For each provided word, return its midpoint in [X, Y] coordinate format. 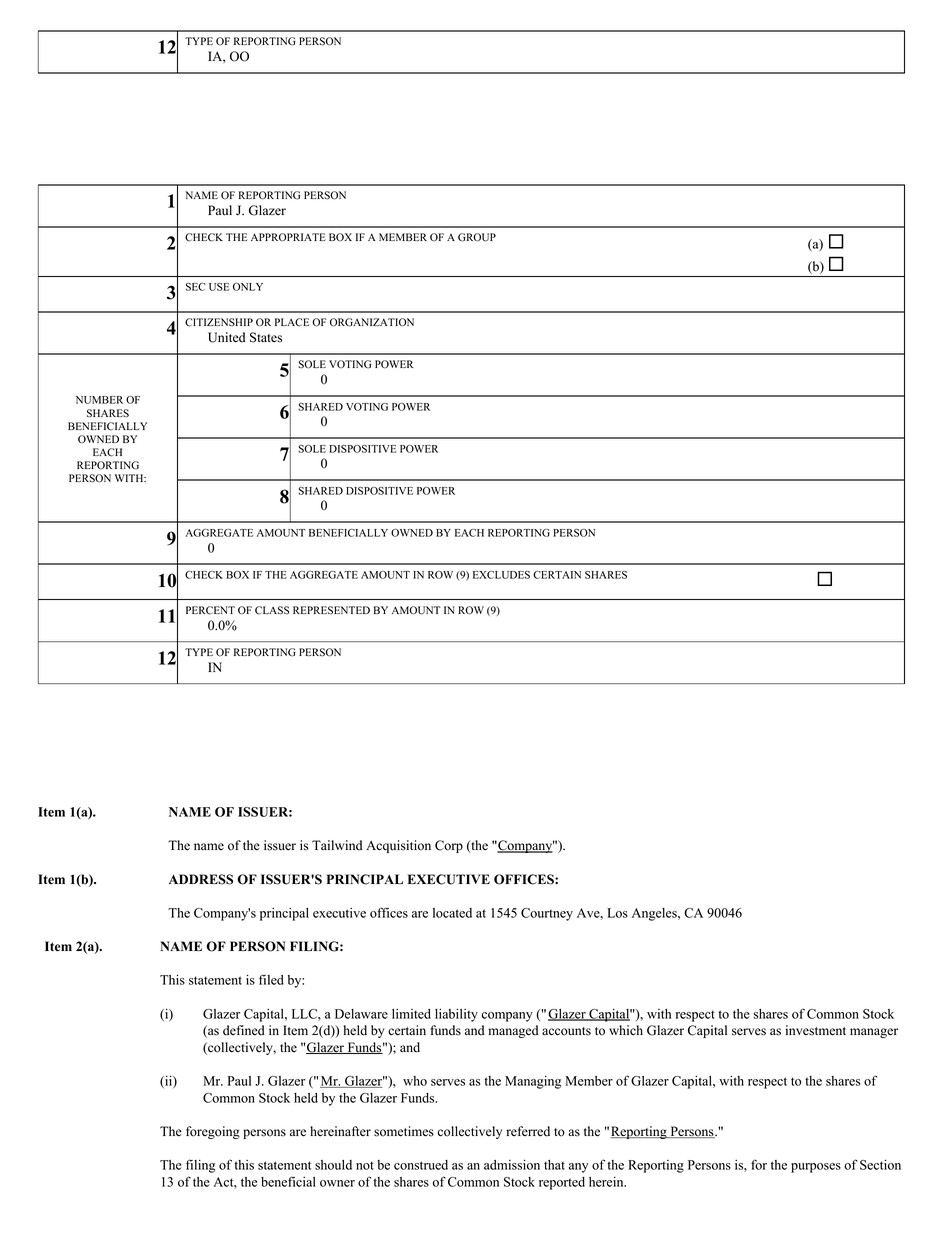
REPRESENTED [331, 610]
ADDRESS [201, 879]
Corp [449, 846]
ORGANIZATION [372, 322]
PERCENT [210, 610]
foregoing [213, 1132]
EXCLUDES [501, 575]
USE [219, 287]
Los [617, 913]
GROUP [477, 237]
